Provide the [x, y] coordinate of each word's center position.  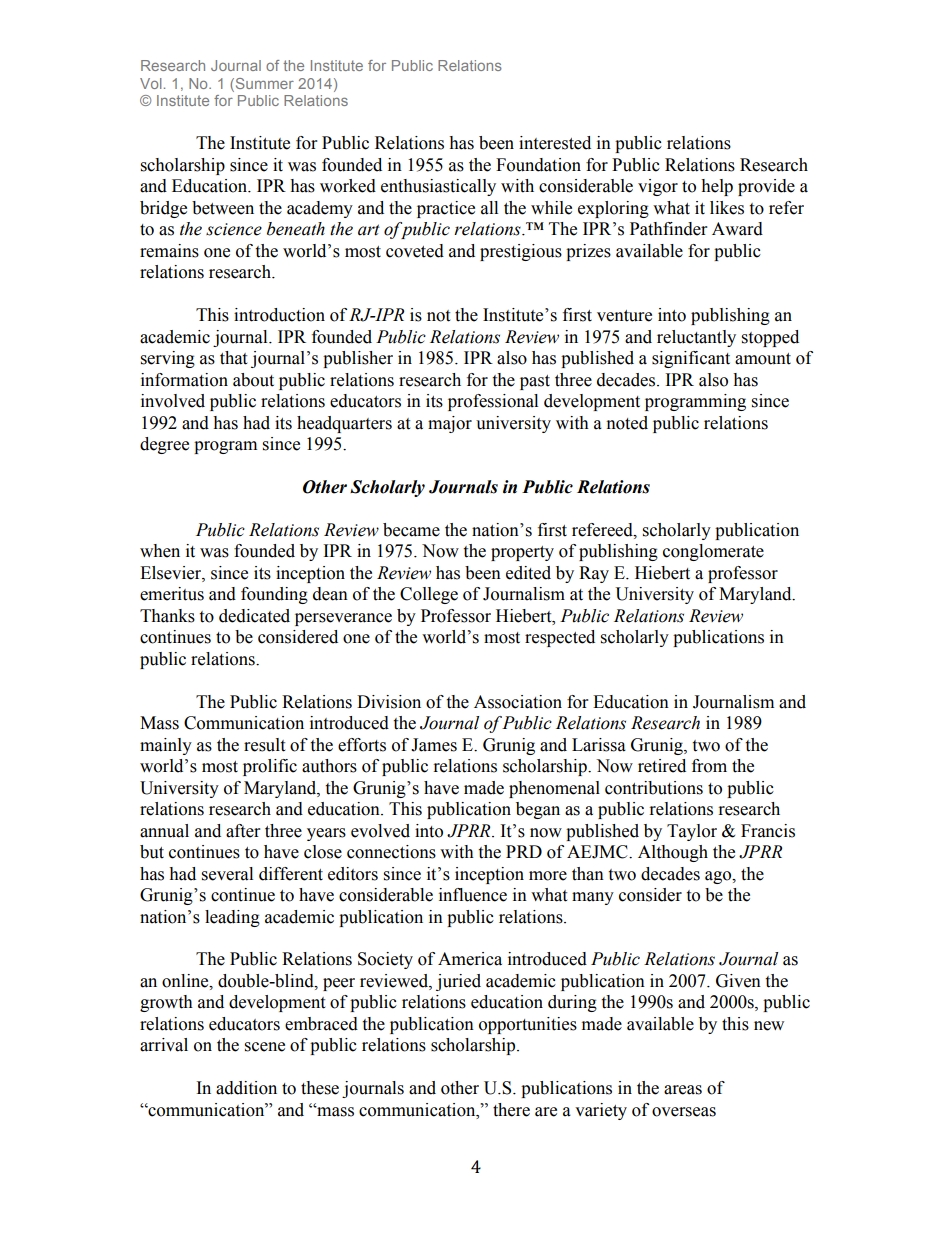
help [717, 187]
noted [627, 423]
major [450, 424]
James [434, 745]
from [709, 766]
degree [164, 445]
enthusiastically [438, 187]
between [223, 208]
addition [246, 1088]
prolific [270, 767]
